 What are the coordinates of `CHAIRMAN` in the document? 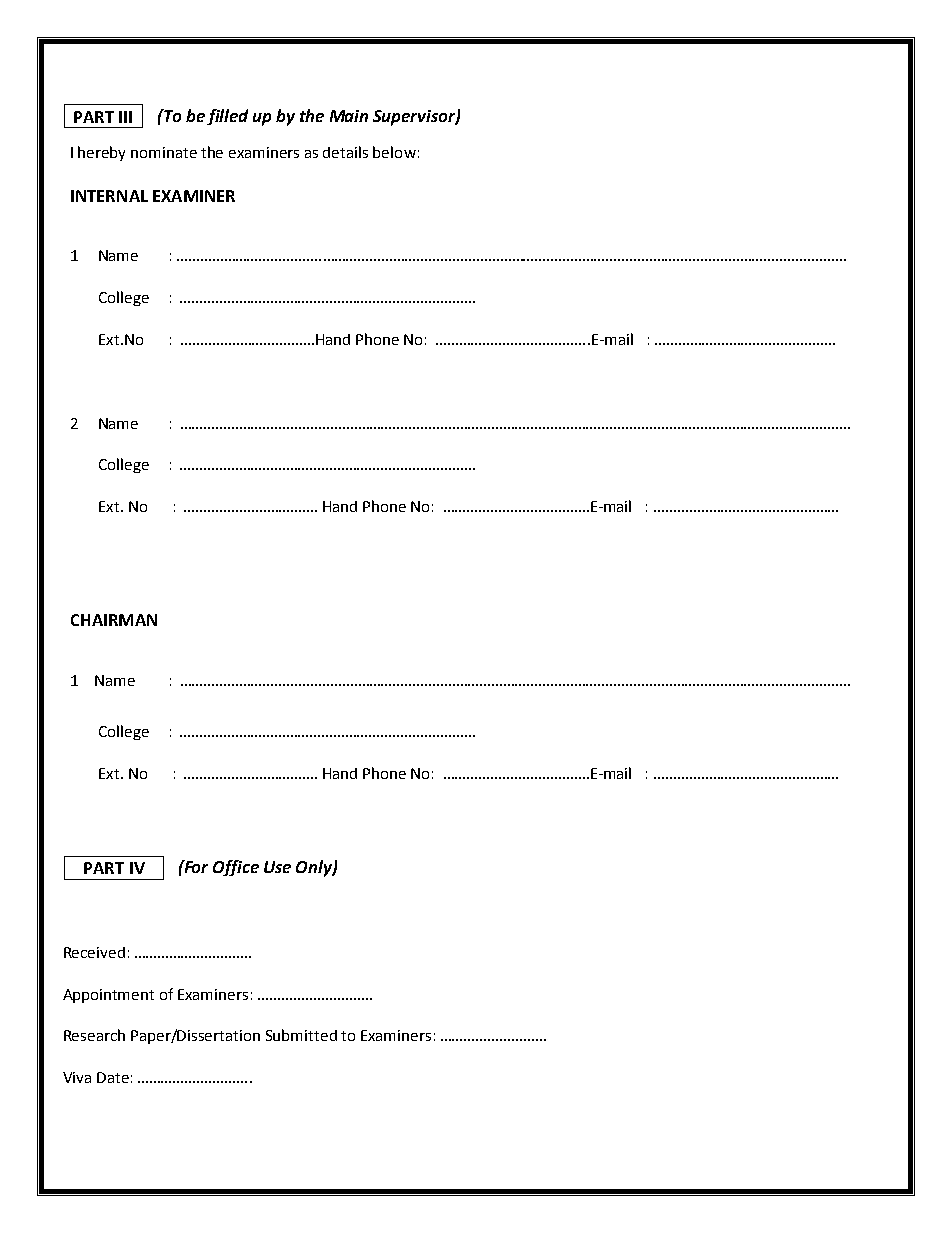 It's located at (114, 620).
